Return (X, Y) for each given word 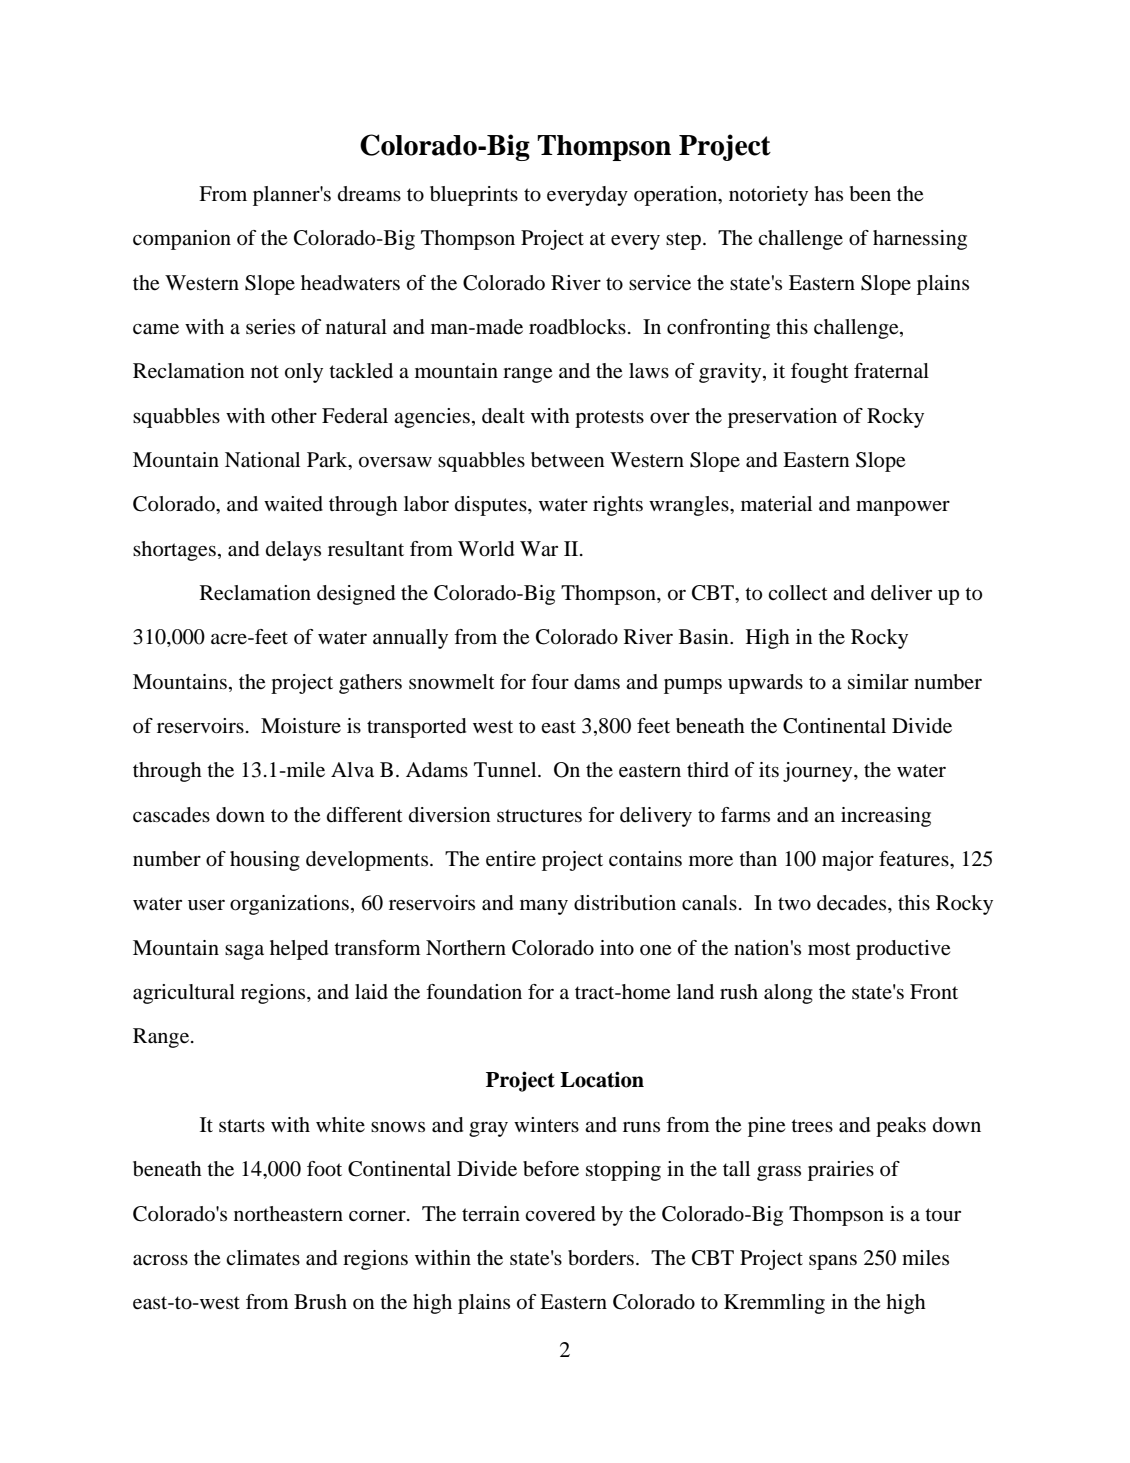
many (544, 907)
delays (293, 551)
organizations (289, 905)
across (160, 1260)
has (828, 193)
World (486, 549)
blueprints (474, 196)
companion (182, 240)
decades (853, 903)
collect (798, 593)
